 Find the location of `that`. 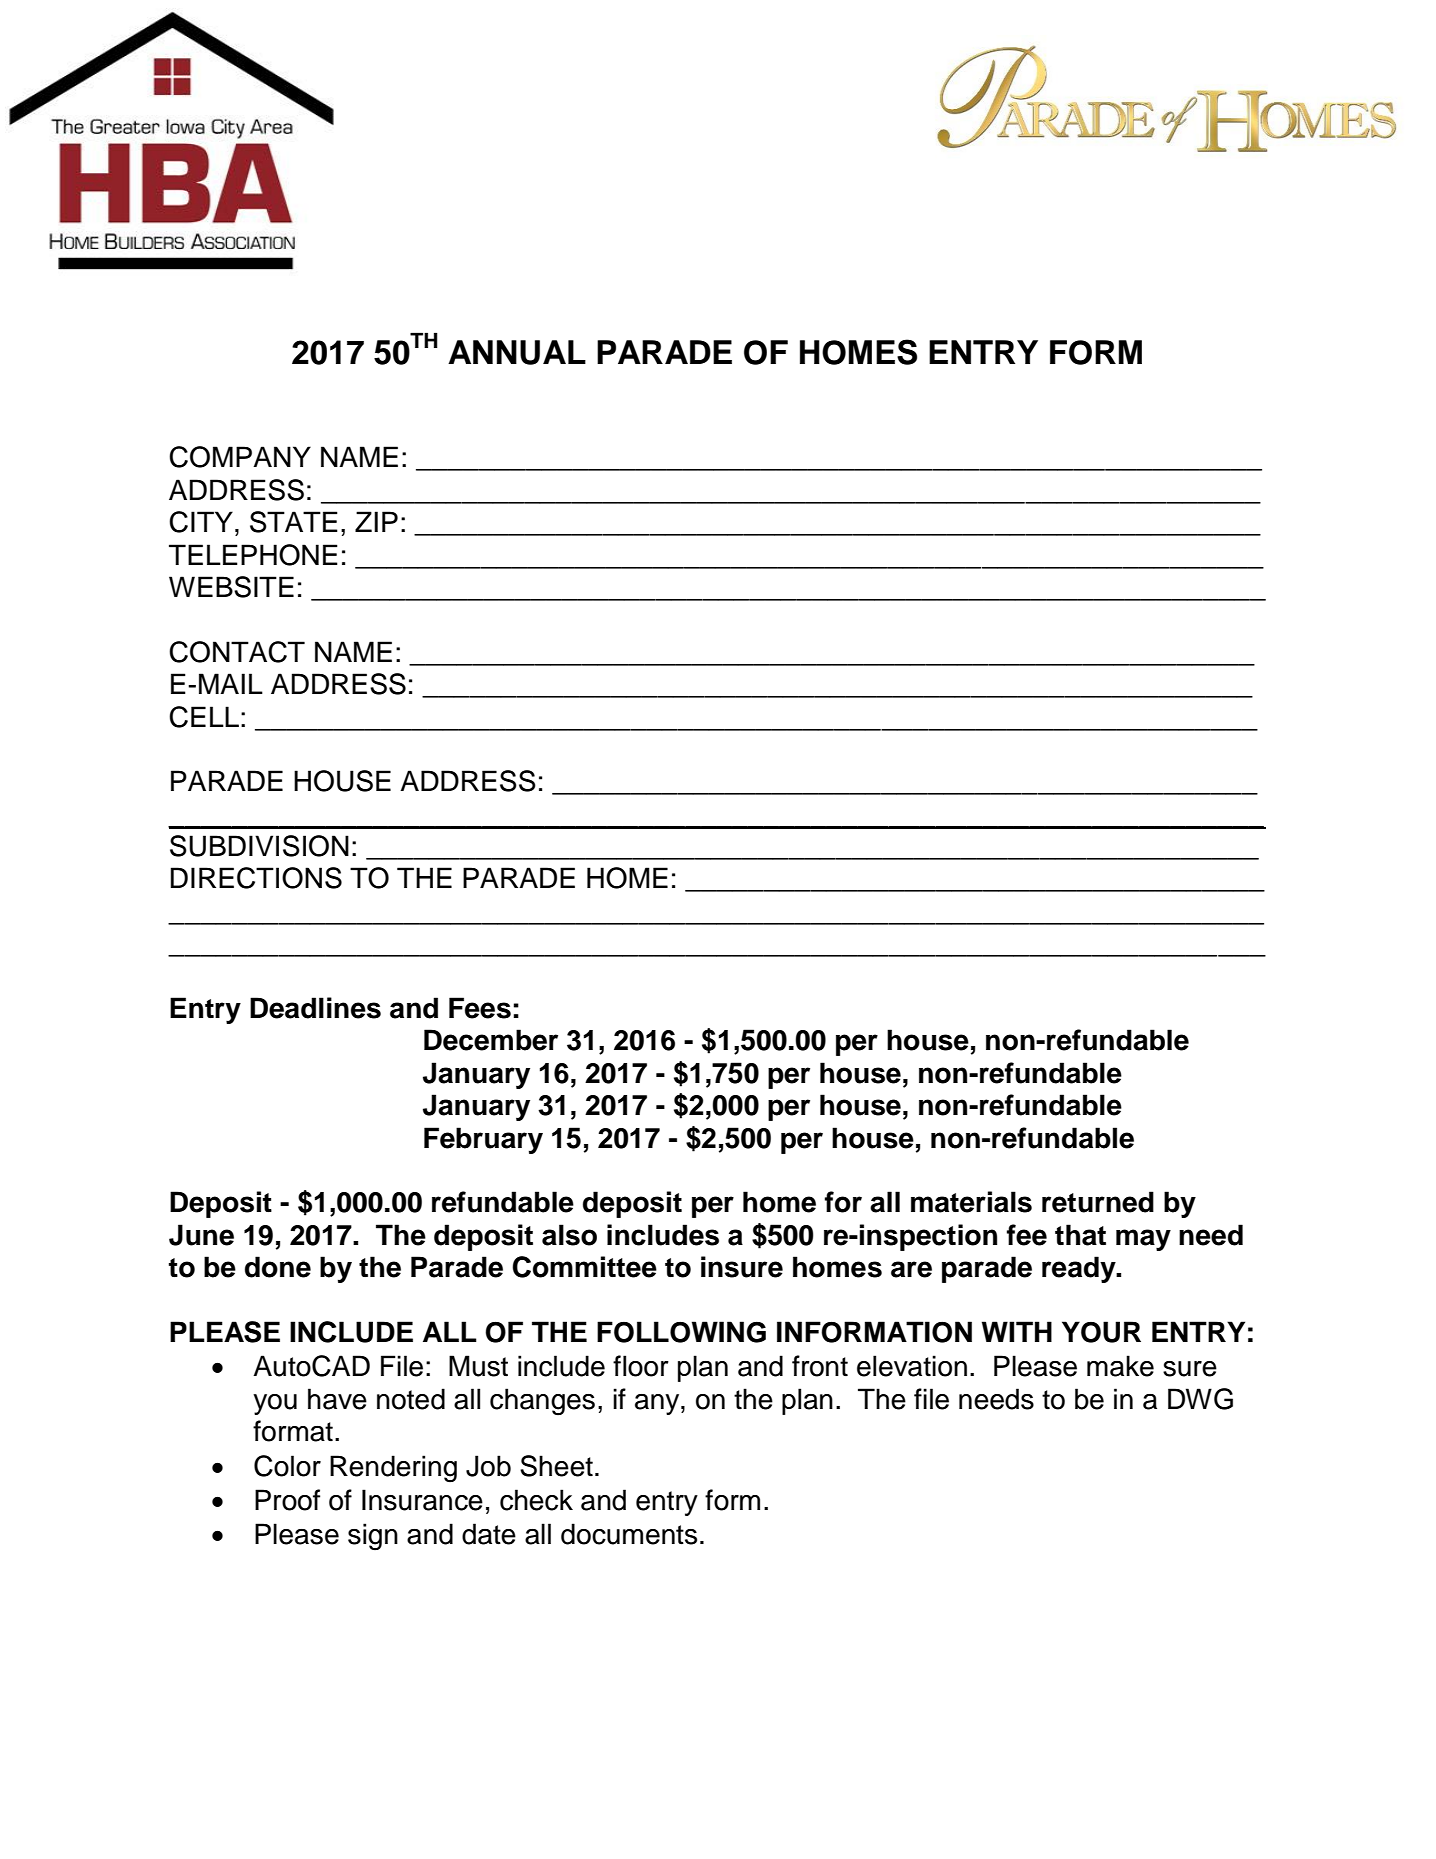

that is located at coordinates (1080, 1235).
